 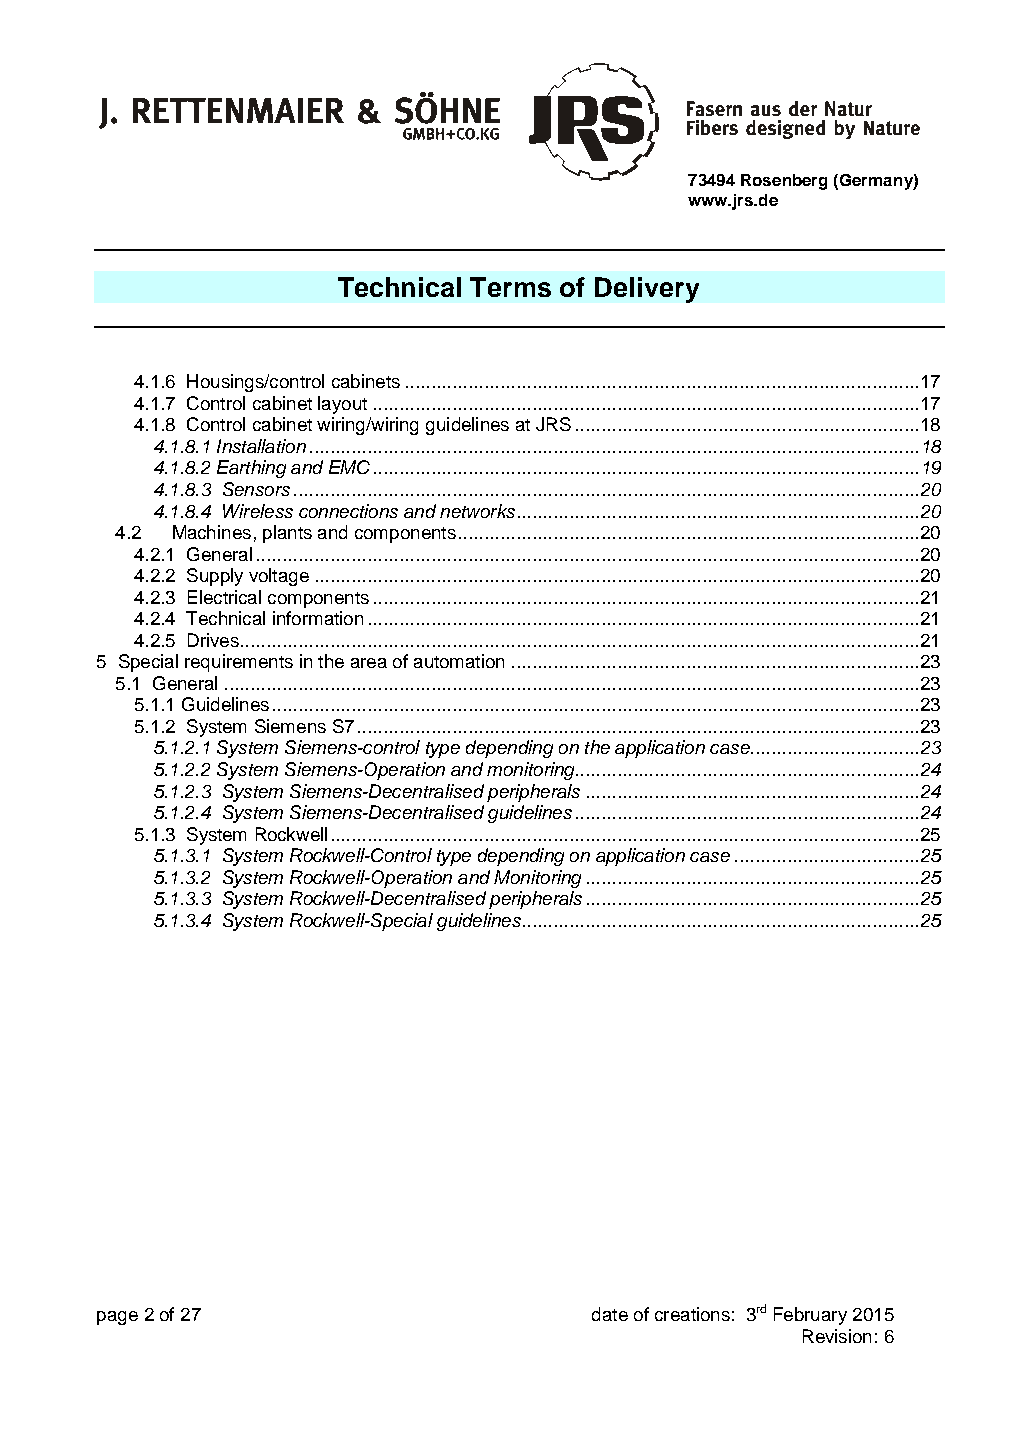 I want to click on February, so click(x=810, y=1316).
